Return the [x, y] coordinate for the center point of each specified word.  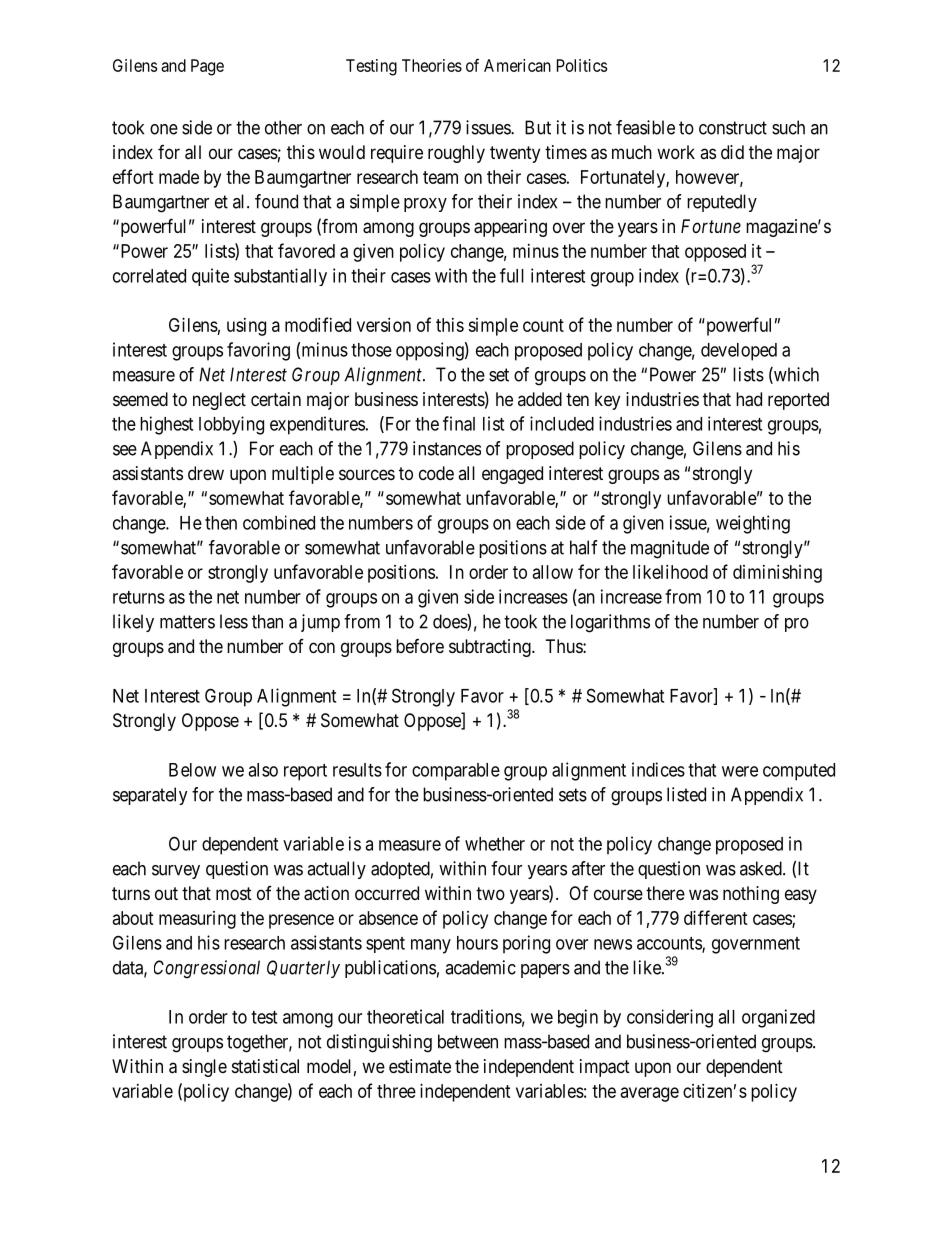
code [436, 473]
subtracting [491, 648]
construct [733, 128]
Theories [432, 65]
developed [739, 352]
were [740, 771]
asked [762, 868]
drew [206, 473]
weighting [753, 524]
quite [210, 277]
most [234, 893]
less [234, 621]
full [512, 275]
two [490, 893]
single [204, 1068]
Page [207, 67]
